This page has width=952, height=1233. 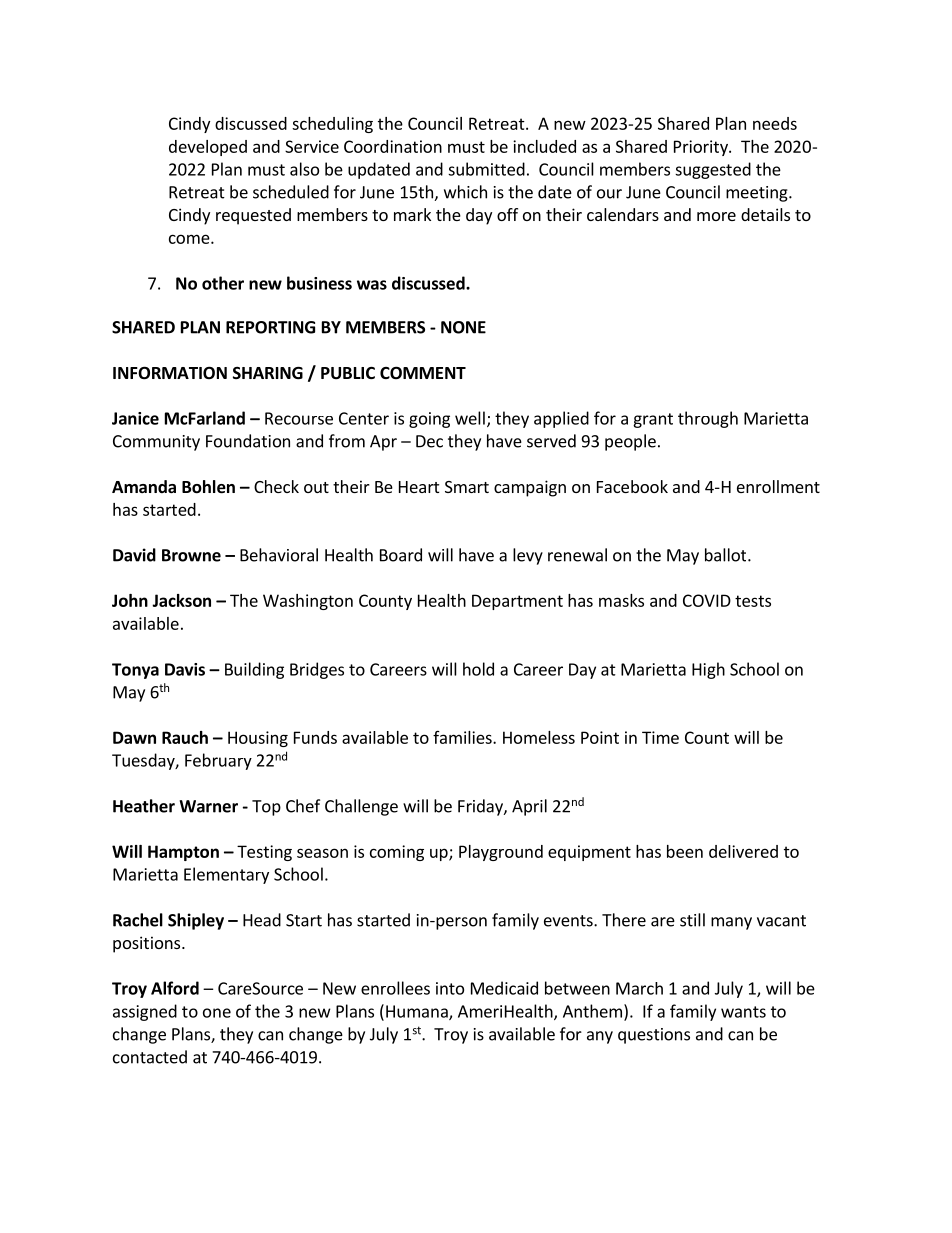 I want to click on wants, so click(x=743, y=1012).
